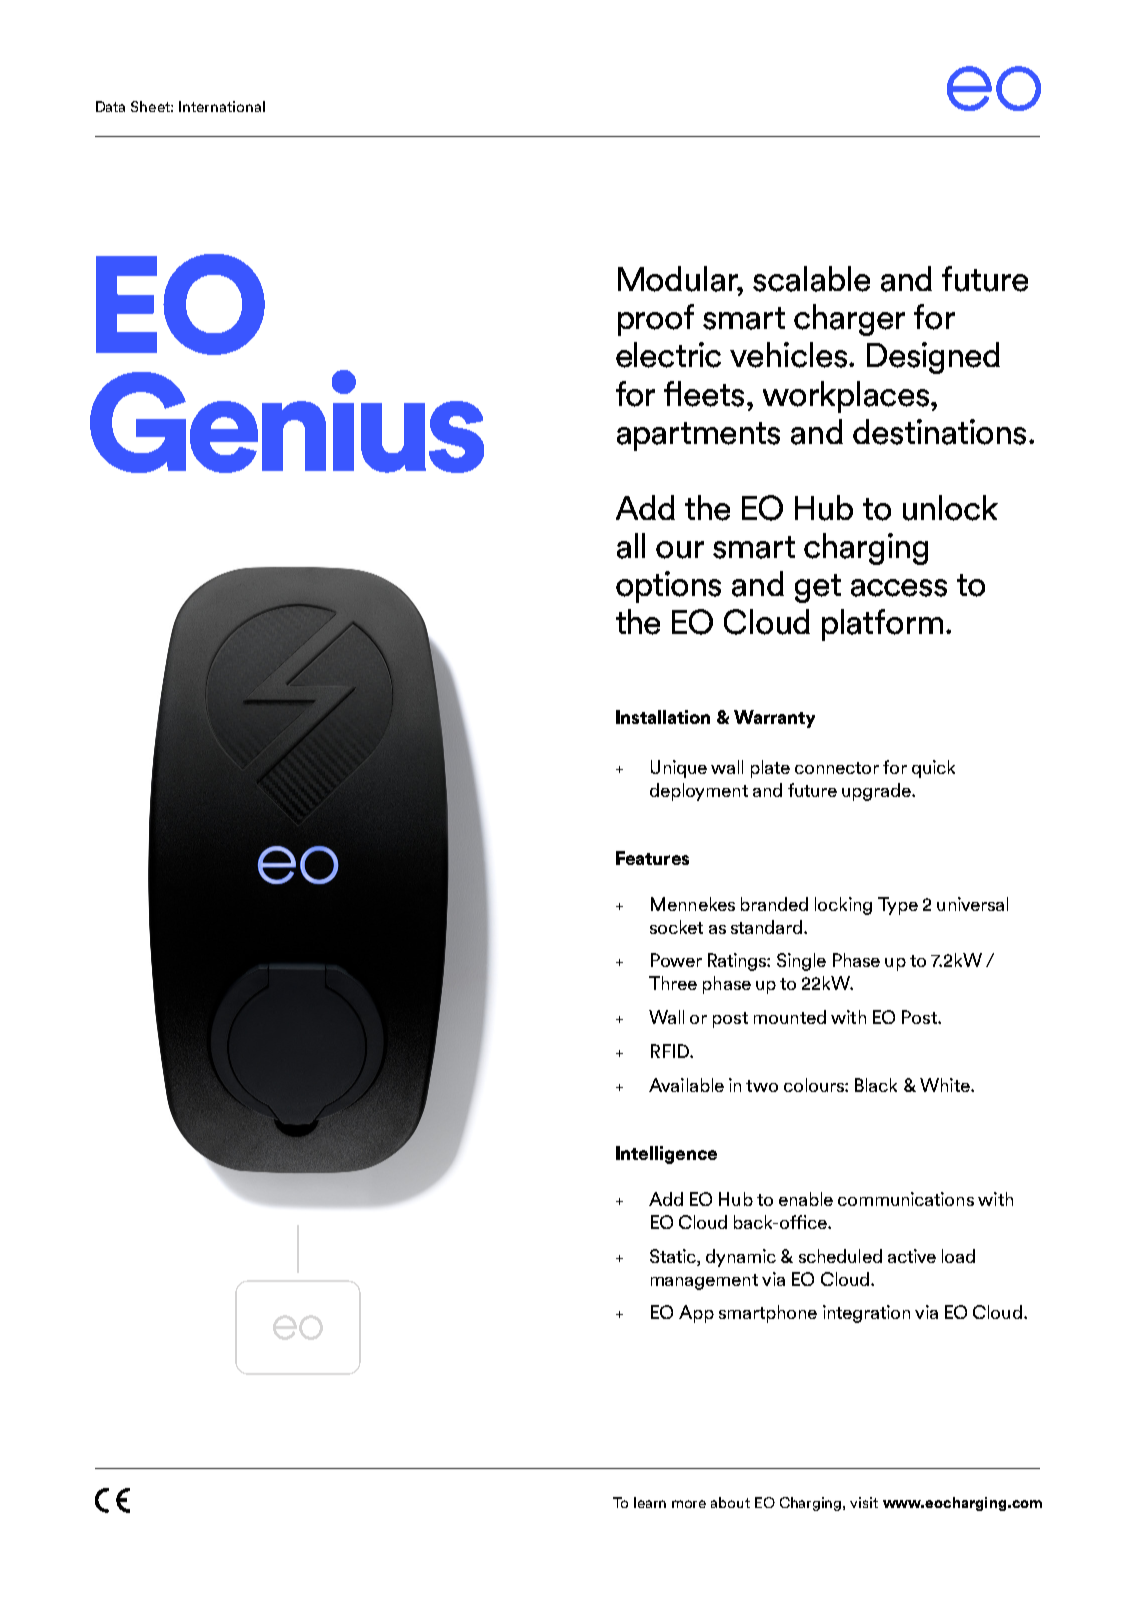 The height and width of the screenshot is (1605, 1135). What do you see at coordinates (652, 858) in the screenshot?
I see `Features` at bounding box center [652, 858].
